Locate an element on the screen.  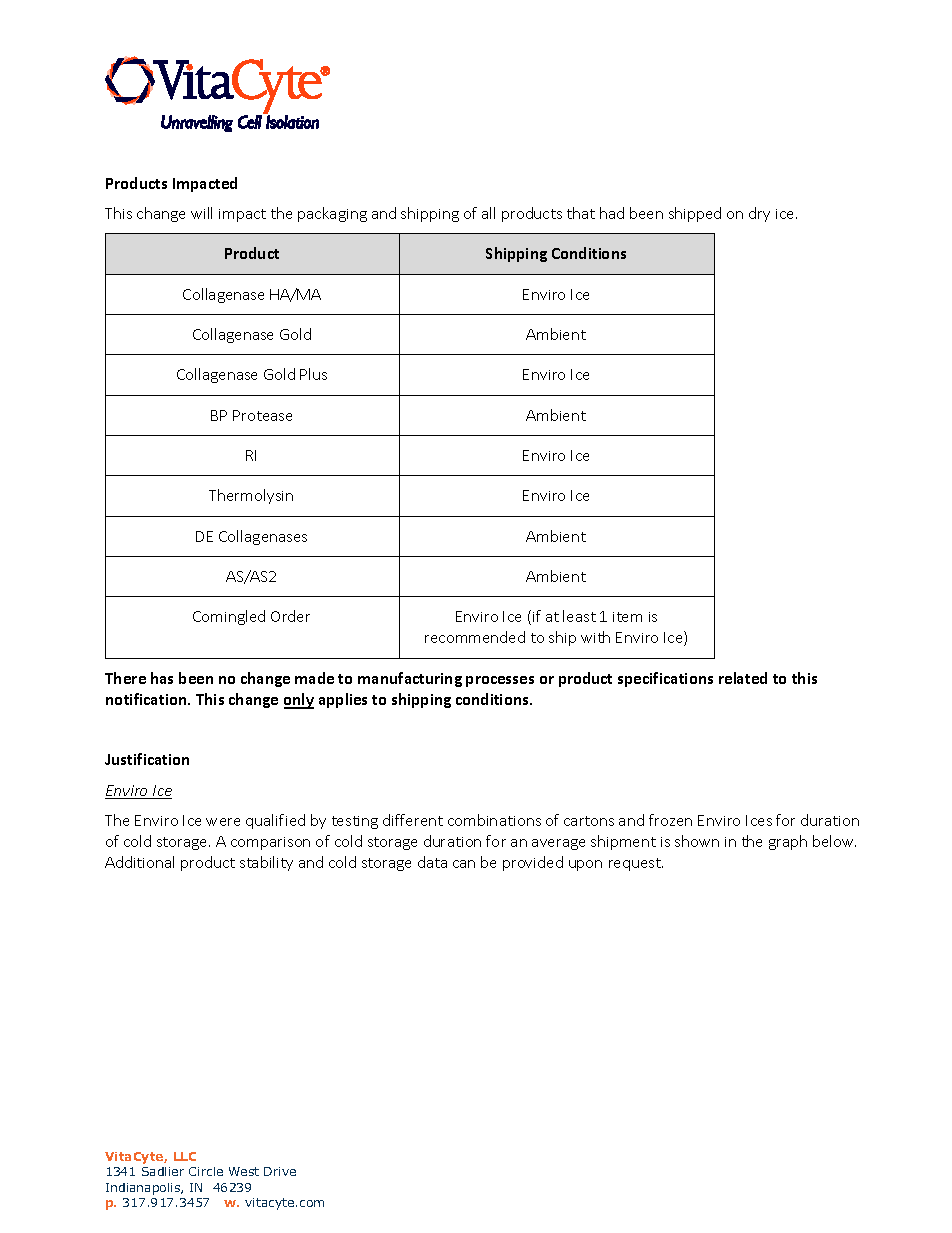
Plus is located at coordinates (313, 374).
